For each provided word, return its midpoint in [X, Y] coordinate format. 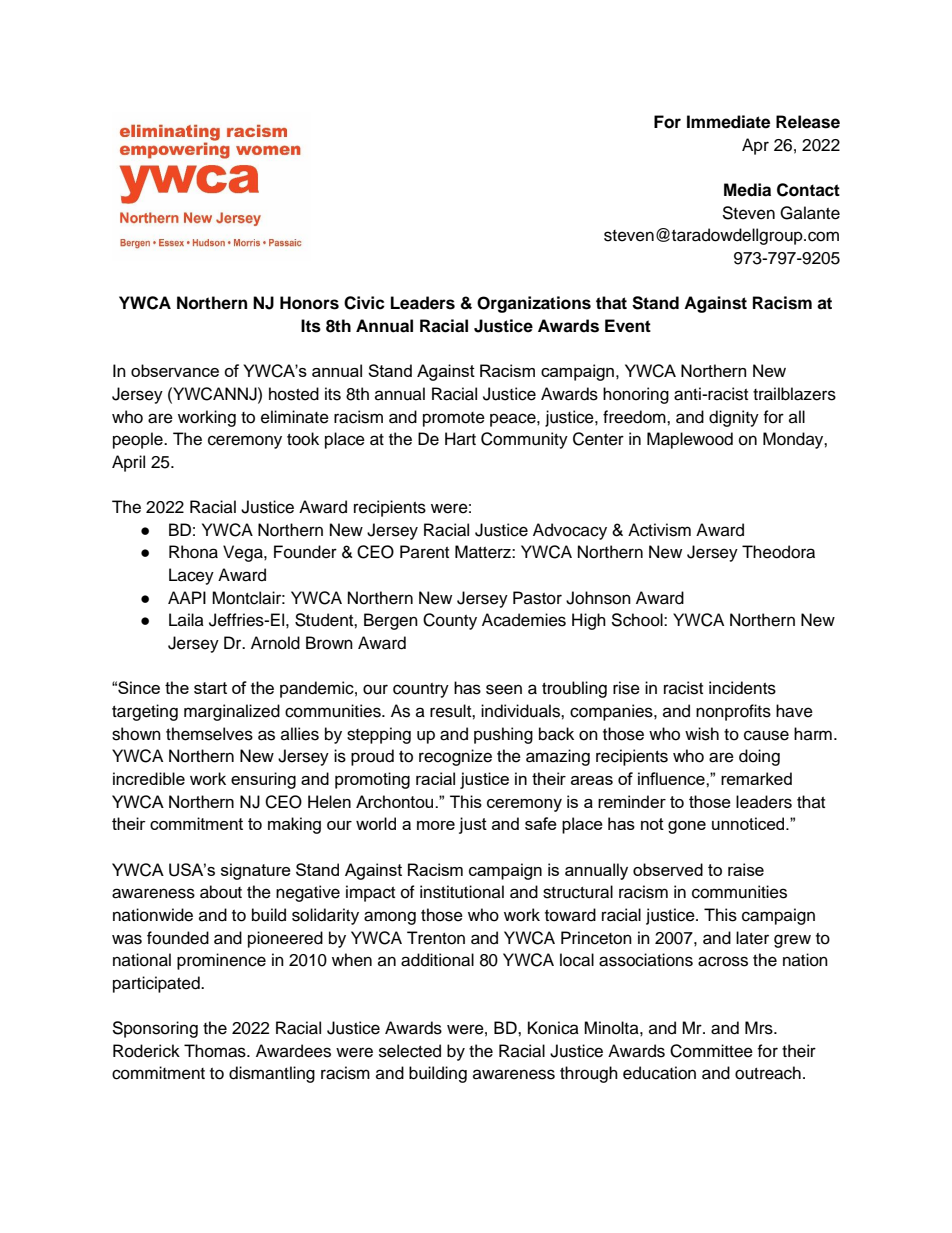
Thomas [216, 1051]
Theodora [778, 552]
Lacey [191, 576]
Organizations [534, 304]
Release [808, 122]
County [450, 621]
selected [410, 1051]
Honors [309, 303]
